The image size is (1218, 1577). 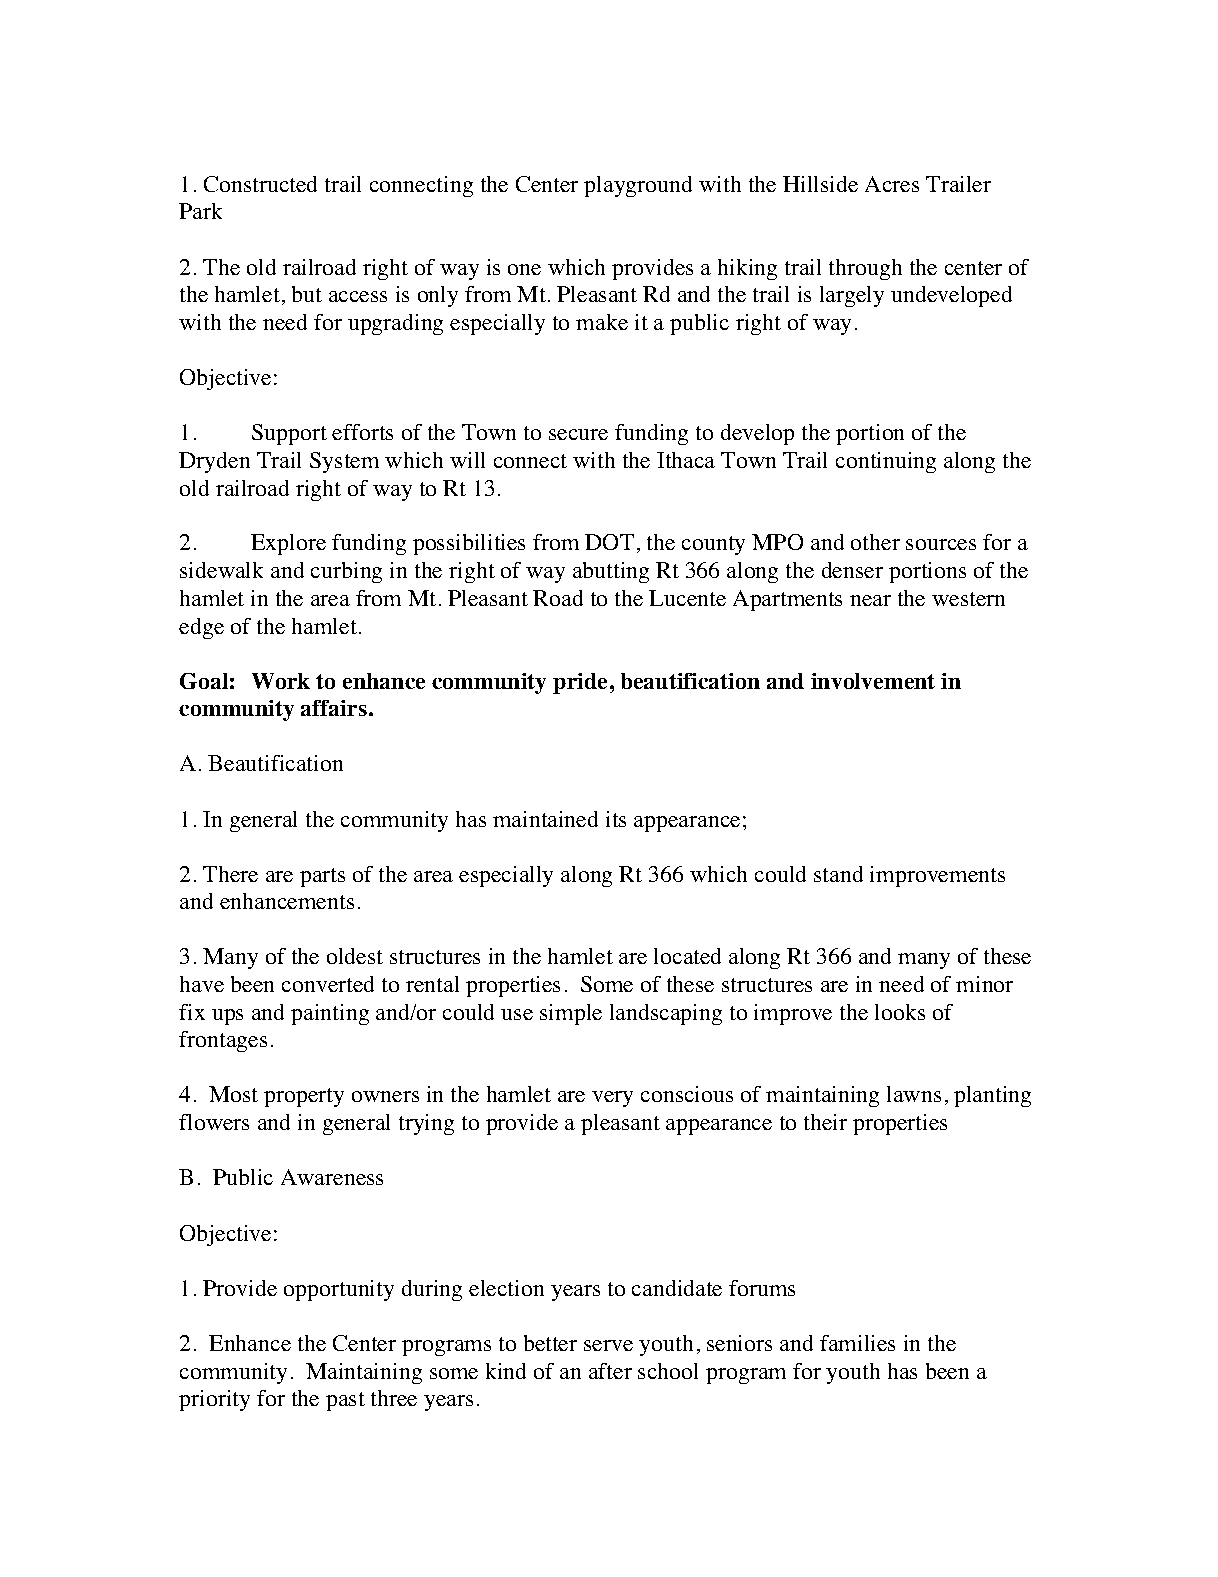 I want to click on playground, so click(x=638, y=186).
